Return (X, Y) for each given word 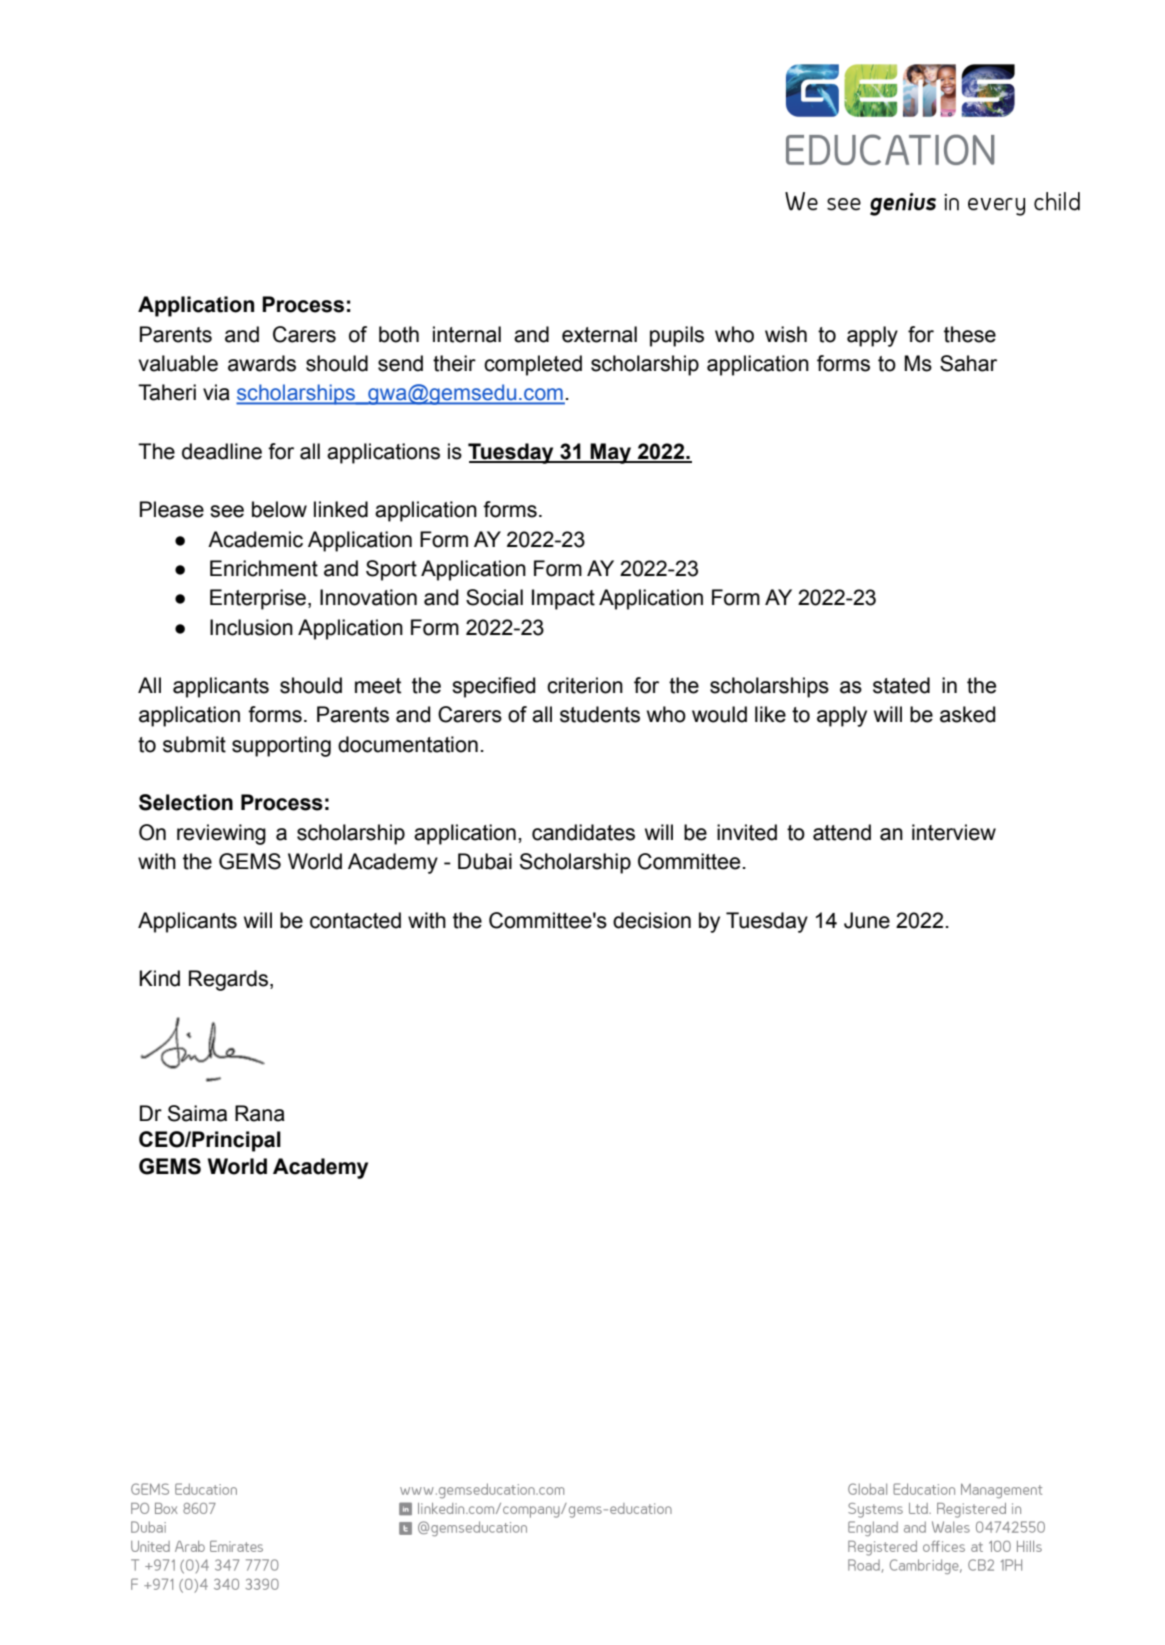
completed (533, 365)
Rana (260, 1113)
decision (652, 920)
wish (786, 334)
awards (262, 363)
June (867, 920)
